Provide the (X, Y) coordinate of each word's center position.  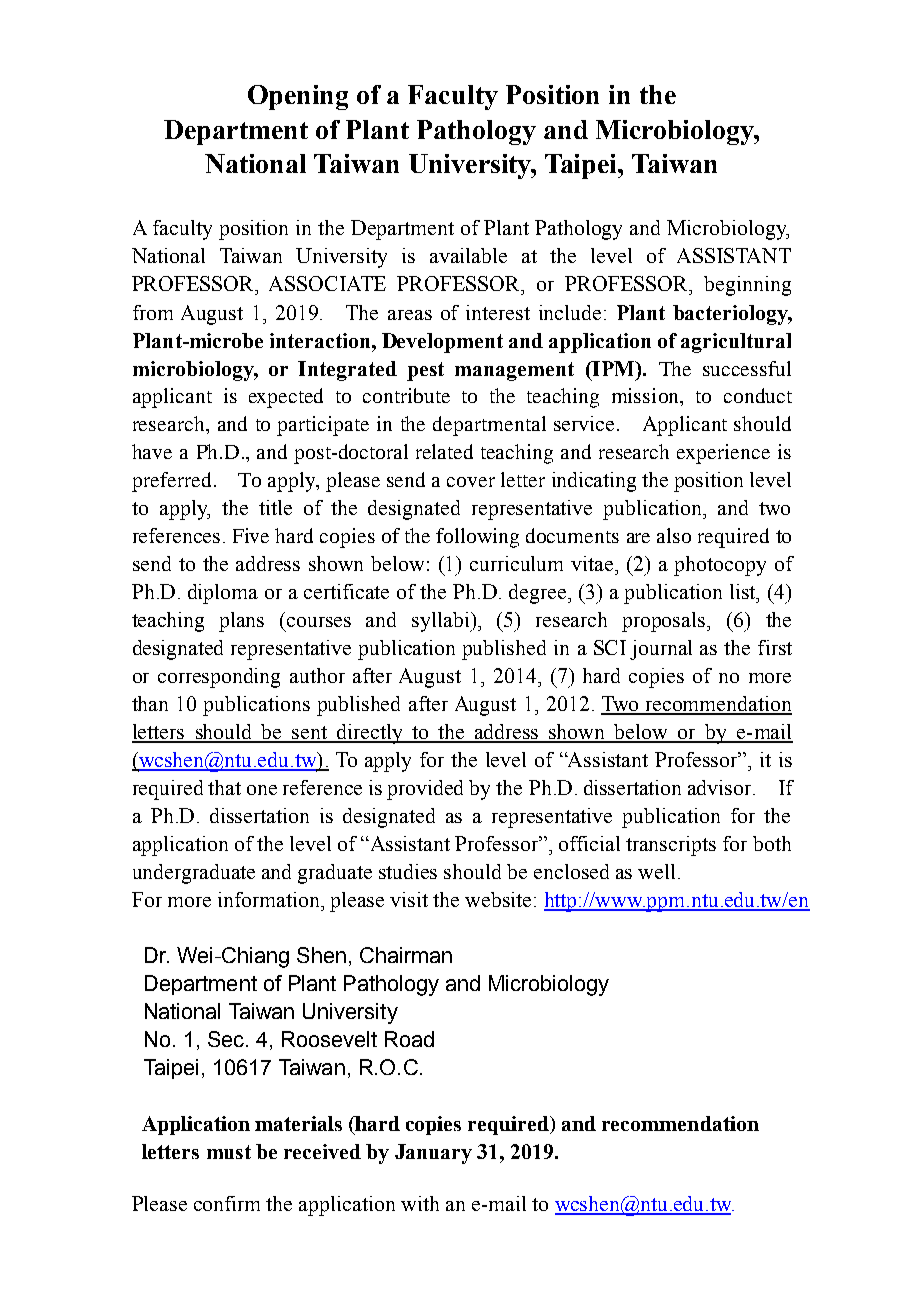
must (229, 1152)
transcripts (671, 846)
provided (425, 790)
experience (723, 454)
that (224, 787)
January (433, 1154)
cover (471, 482)
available (468, 255)
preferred (171, 482)
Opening (298, 97)
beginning (747, 286)
